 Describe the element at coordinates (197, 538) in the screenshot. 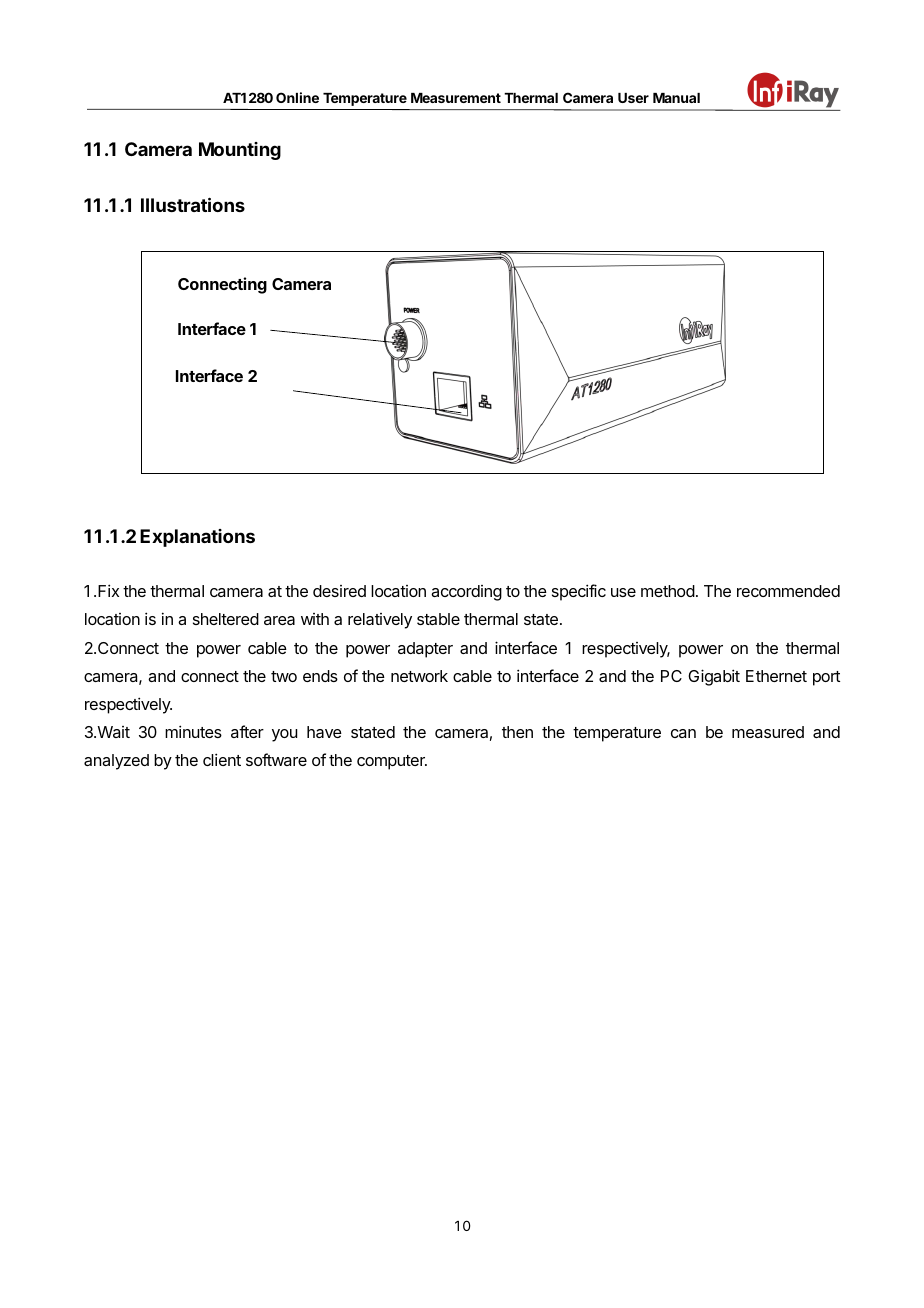

I see `Explanations` at that location.
